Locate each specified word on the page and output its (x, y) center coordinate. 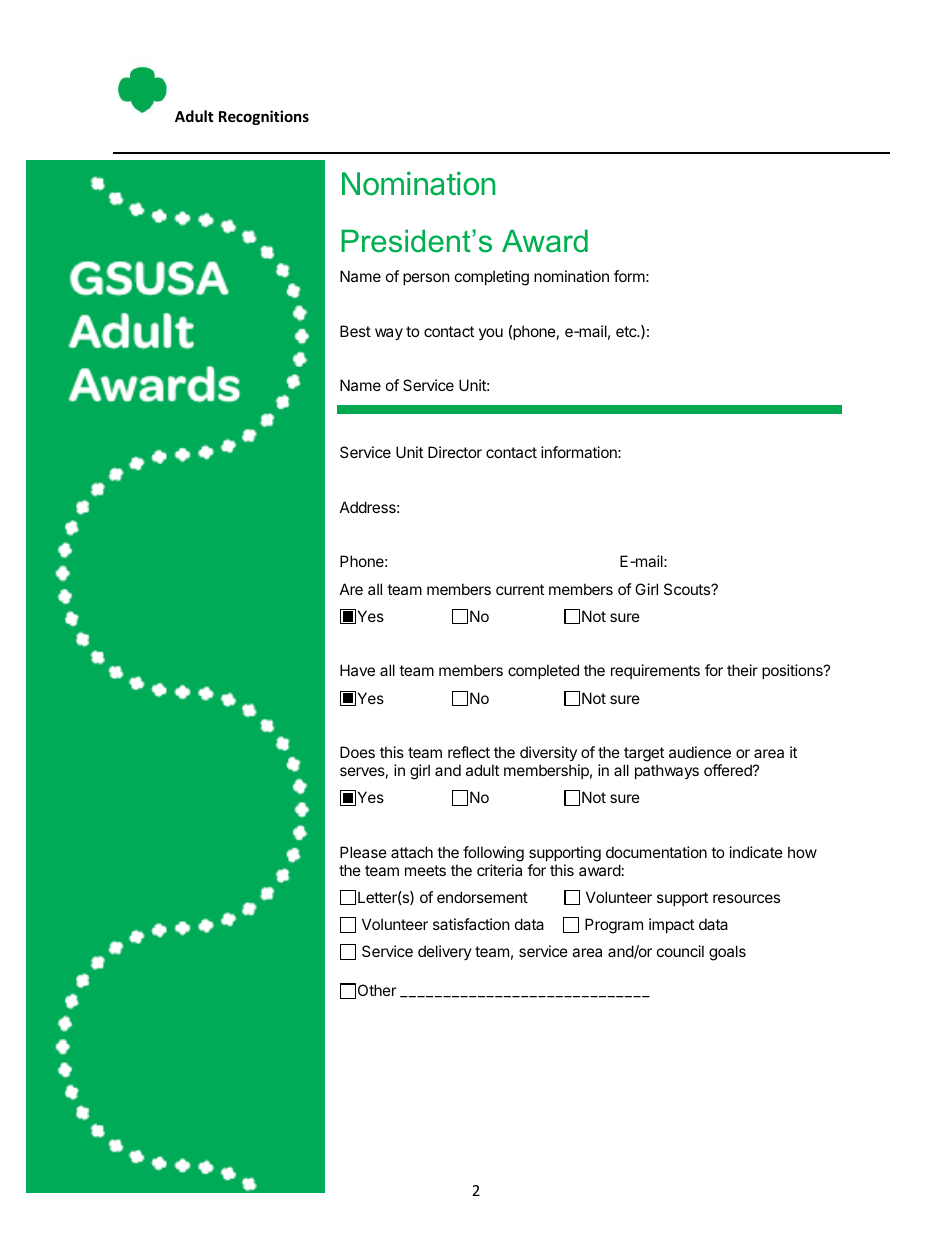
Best (355, 331)
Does (357, 752)
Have (357, 670)
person (426, 279)
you (491, 334)
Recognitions (264, 117)
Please (363, 852)
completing (492, 278)
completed (543, 671)
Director (455, 452)
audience (700, 752)
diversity (548, 753)
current (520, 589)
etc (627, 331)
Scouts (688, 589)
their (742, 670)
